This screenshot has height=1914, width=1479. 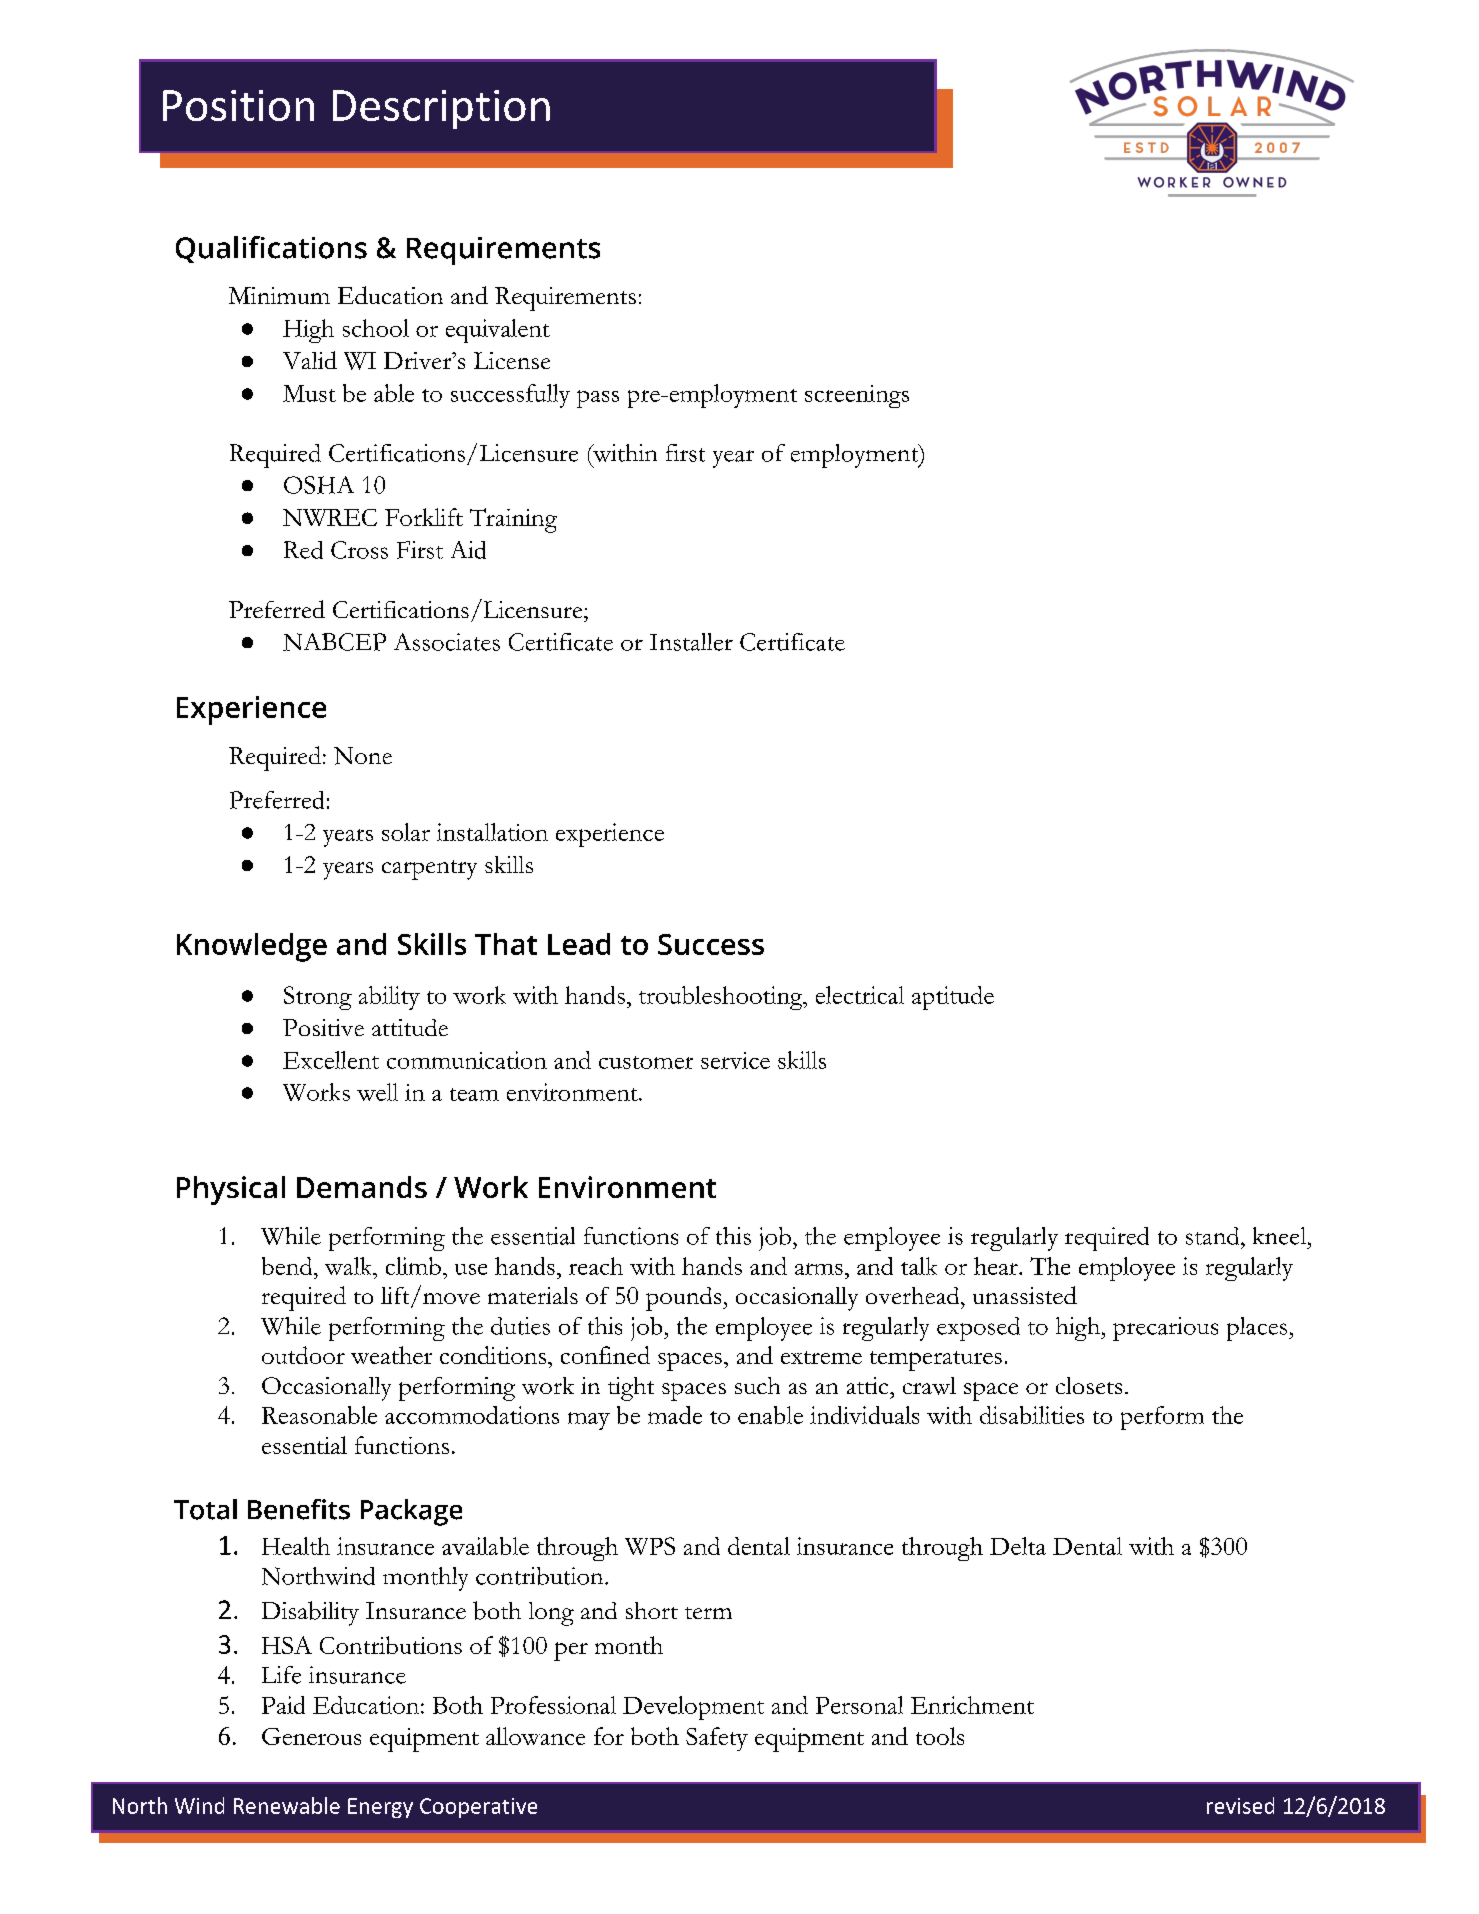 What do you see at coordinates (441, 109) in the screenshot?
I see `Description` at bounding box center [441, 109].
